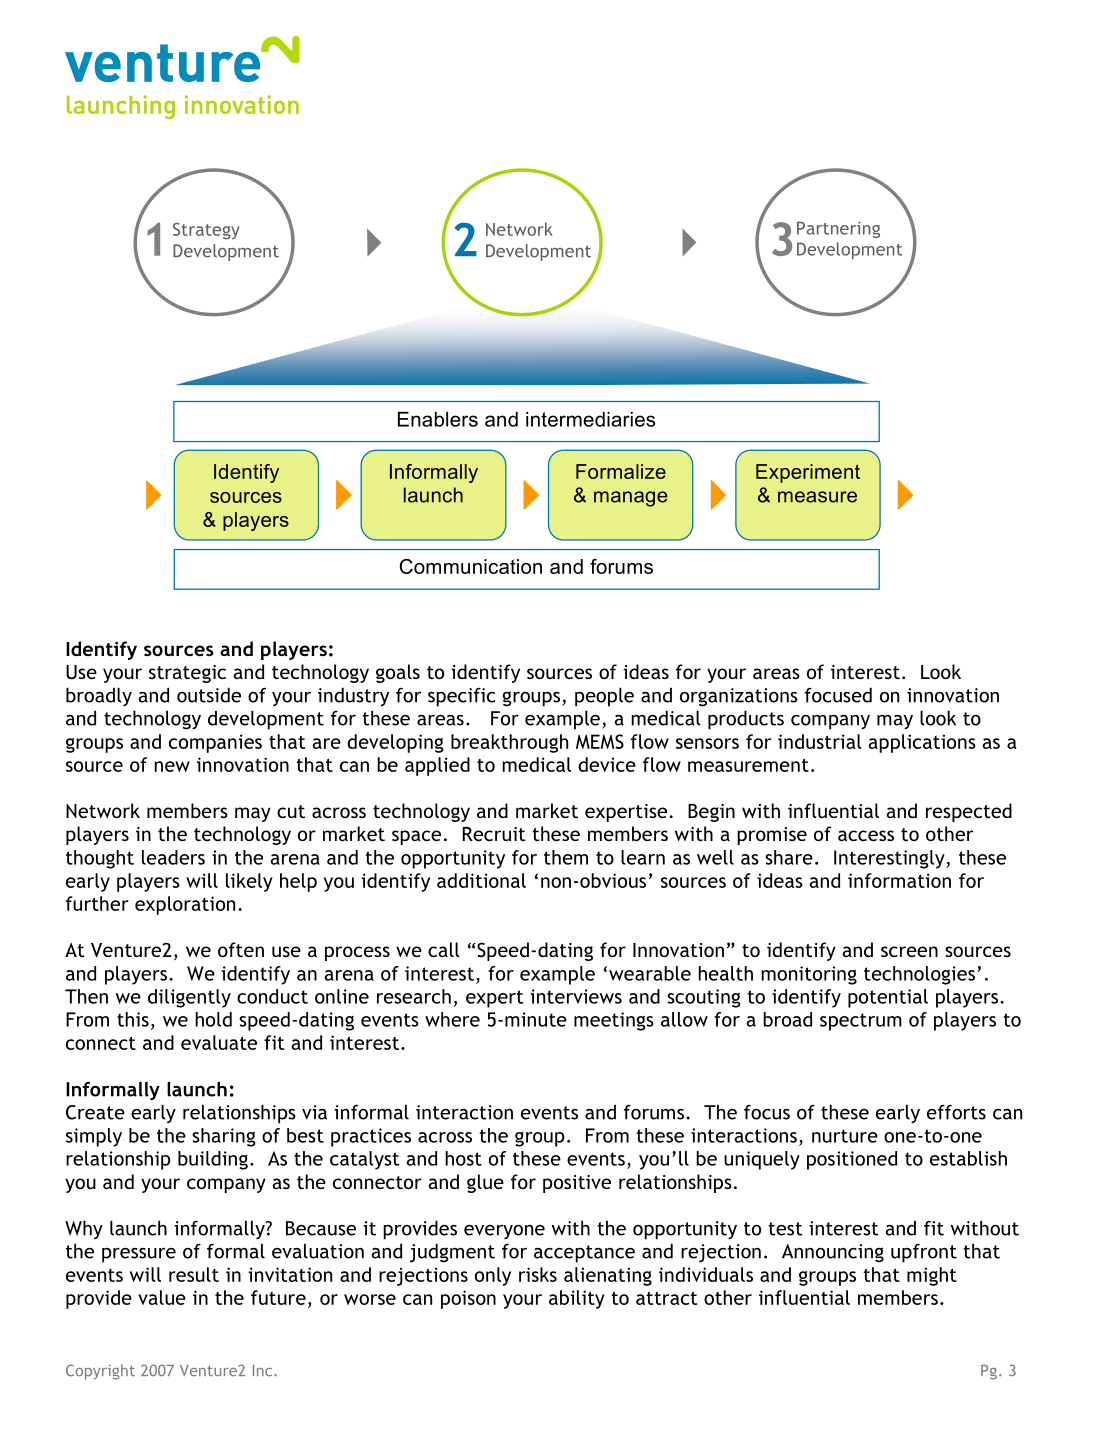  Describe the element at coordinates (932, 1276) in the document. I see `might` at that location.
